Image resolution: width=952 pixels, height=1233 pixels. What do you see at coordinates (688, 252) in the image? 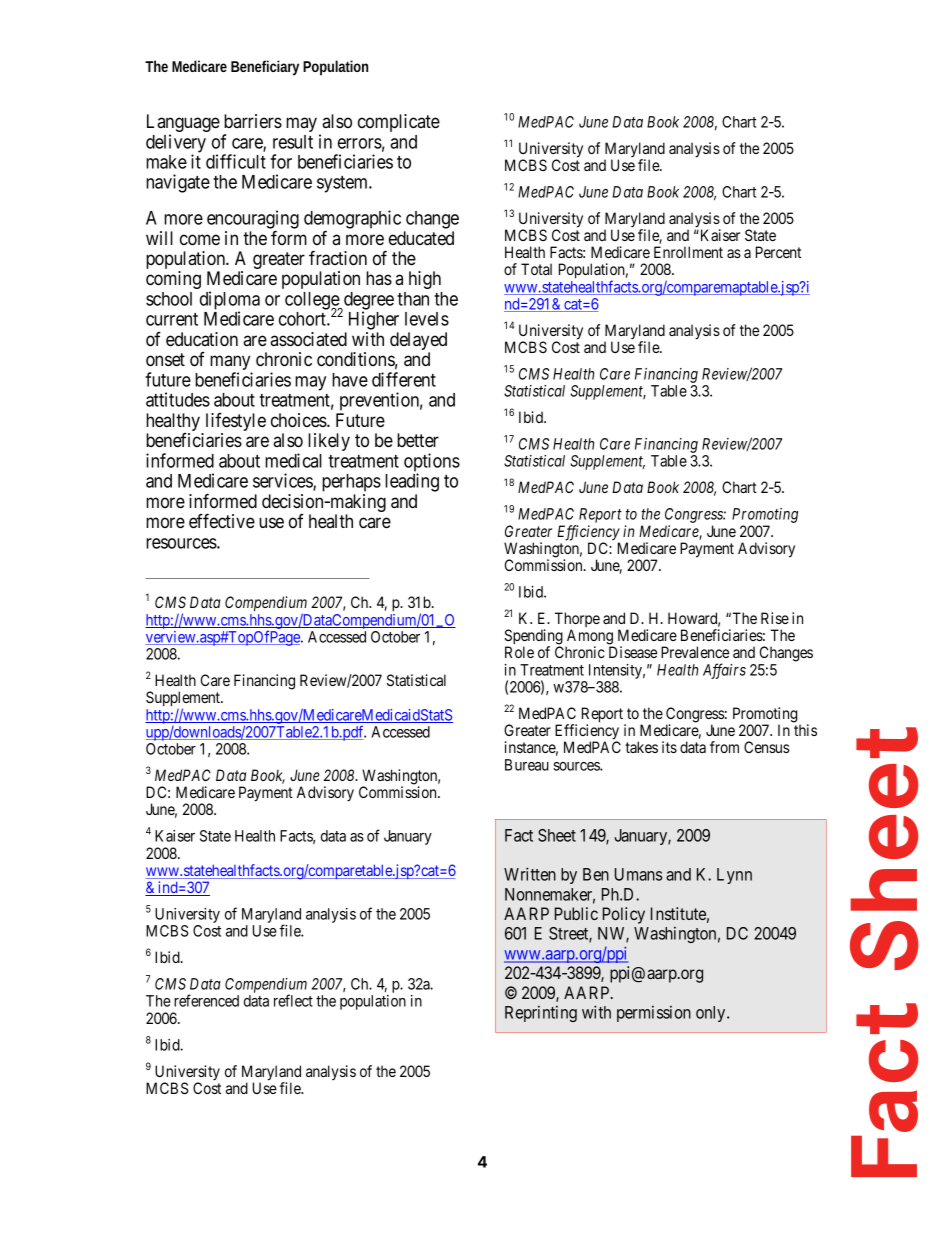
I see `Enrollment` at bounding box center [688, 252].
